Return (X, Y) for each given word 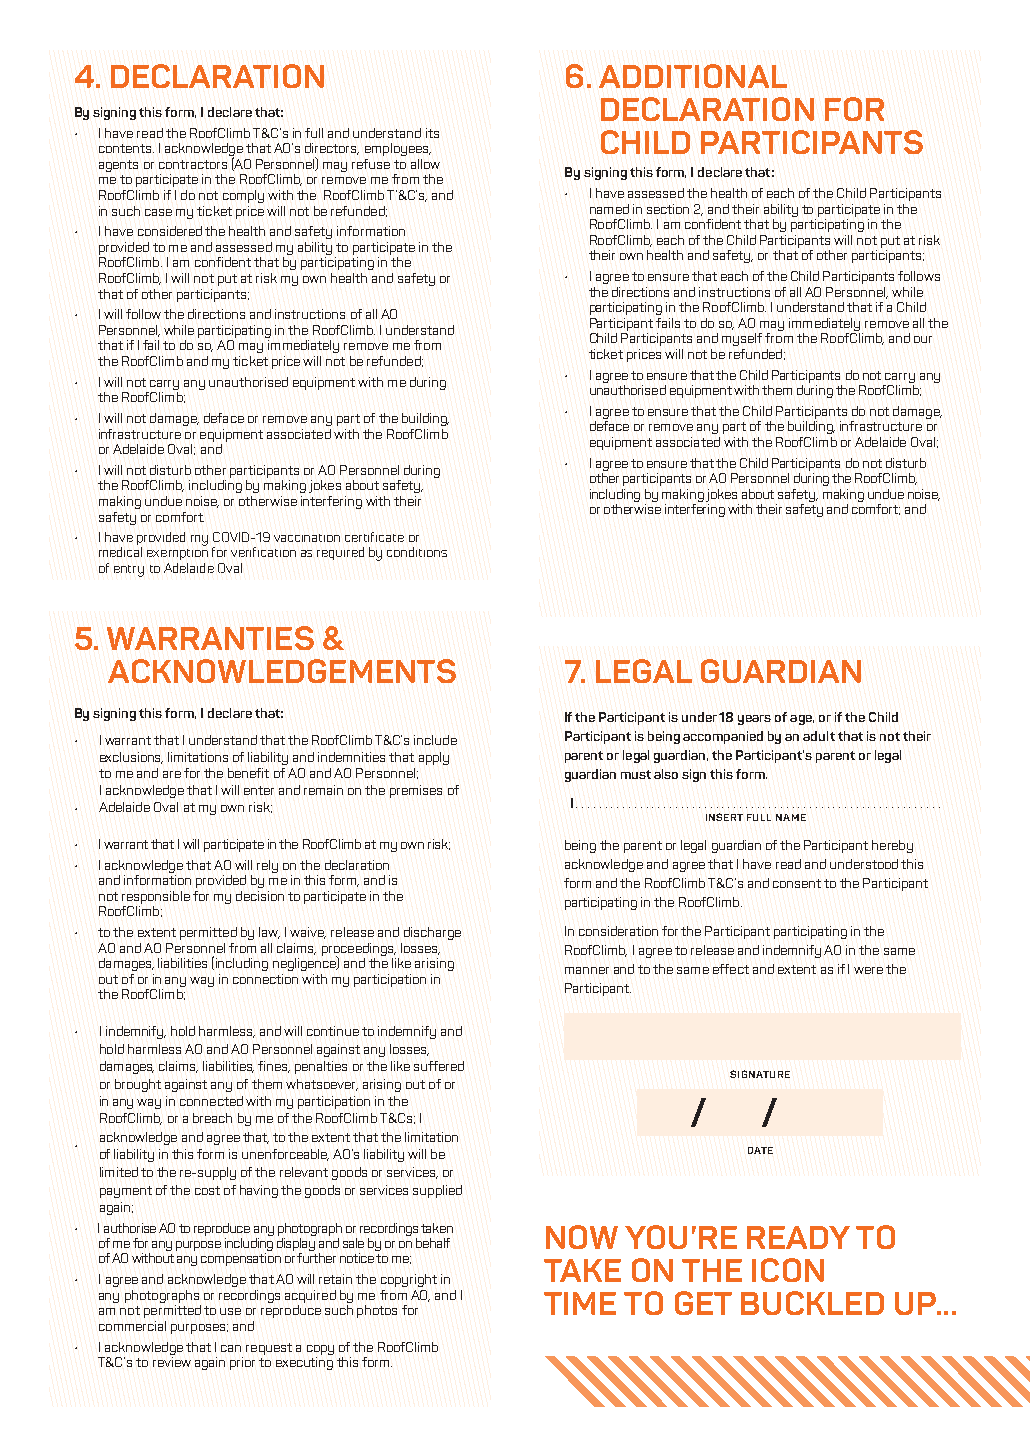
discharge (432, 933)
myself (742, 339)
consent (797, 883)
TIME (580, 1303)
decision (260, 896)
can (231, 1348)
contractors (193, 164)
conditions (417, 552)
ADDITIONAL (693, 76)
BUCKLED (812, 1303)
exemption (177, 552)
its (432, 133)
